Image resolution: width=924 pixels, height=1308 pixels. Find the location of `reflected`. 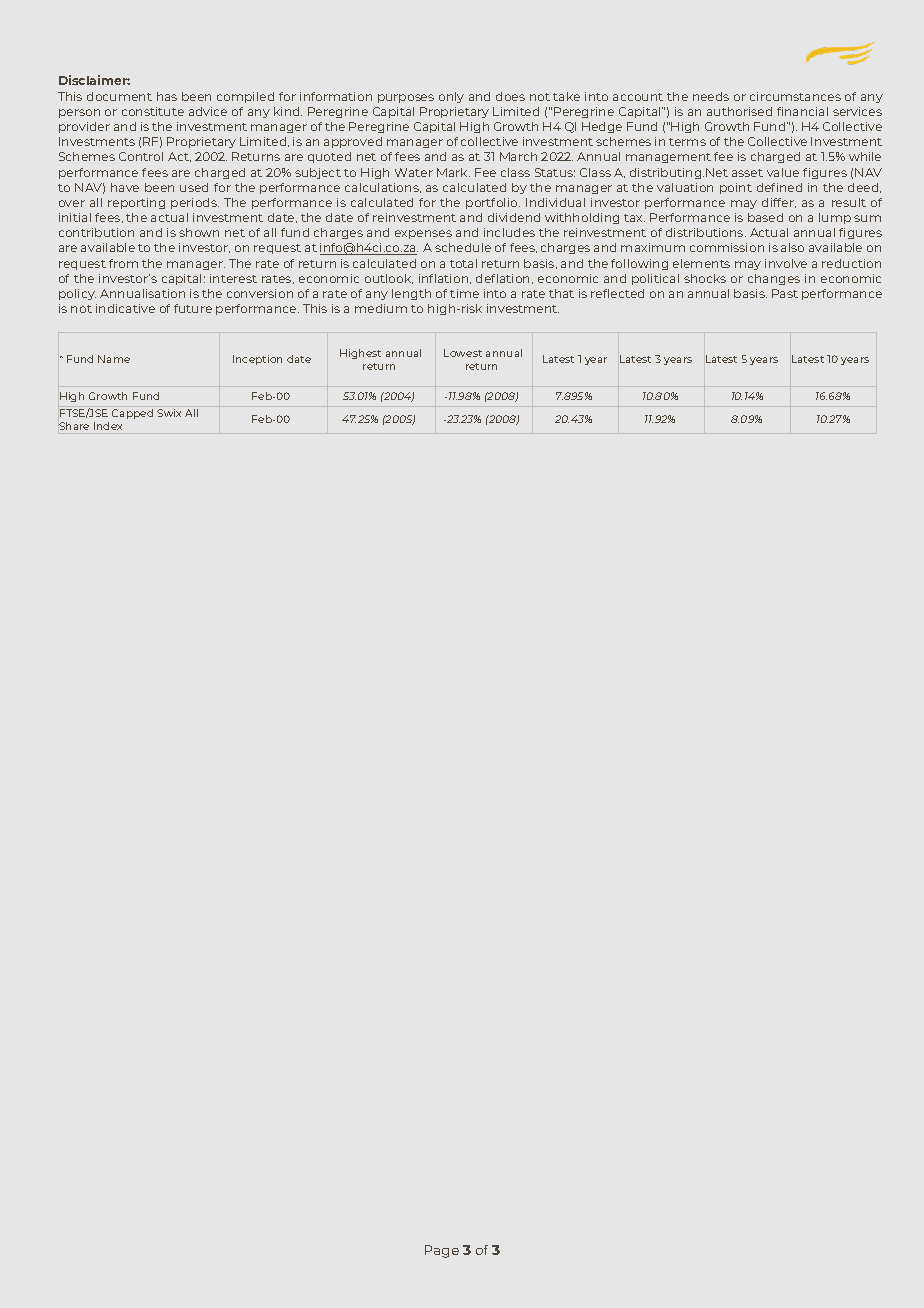

reflected is located at coordinates (617, 293).
